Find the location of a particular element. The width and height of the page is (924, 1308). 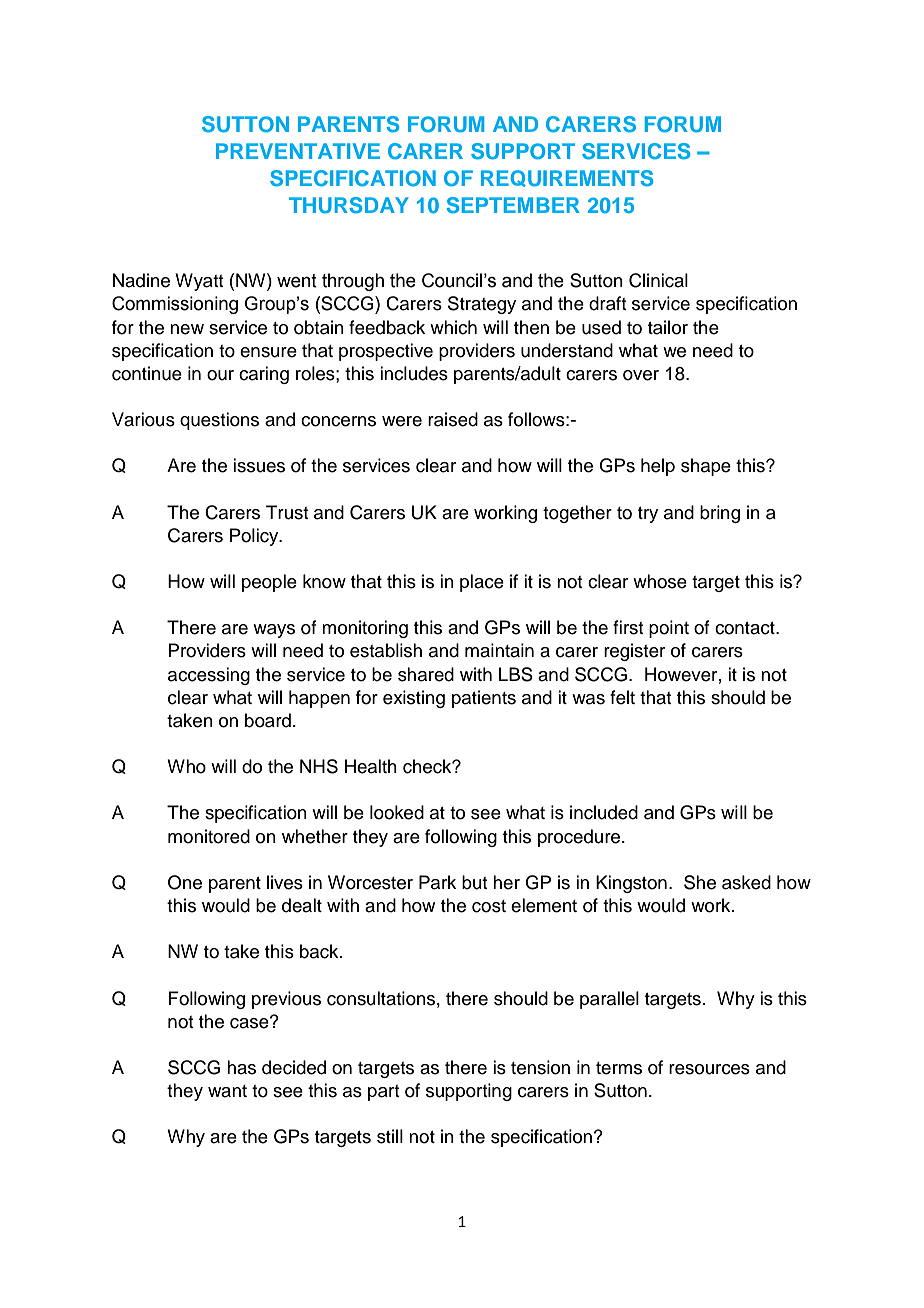

accessing is located at coordinates (209, 676).
